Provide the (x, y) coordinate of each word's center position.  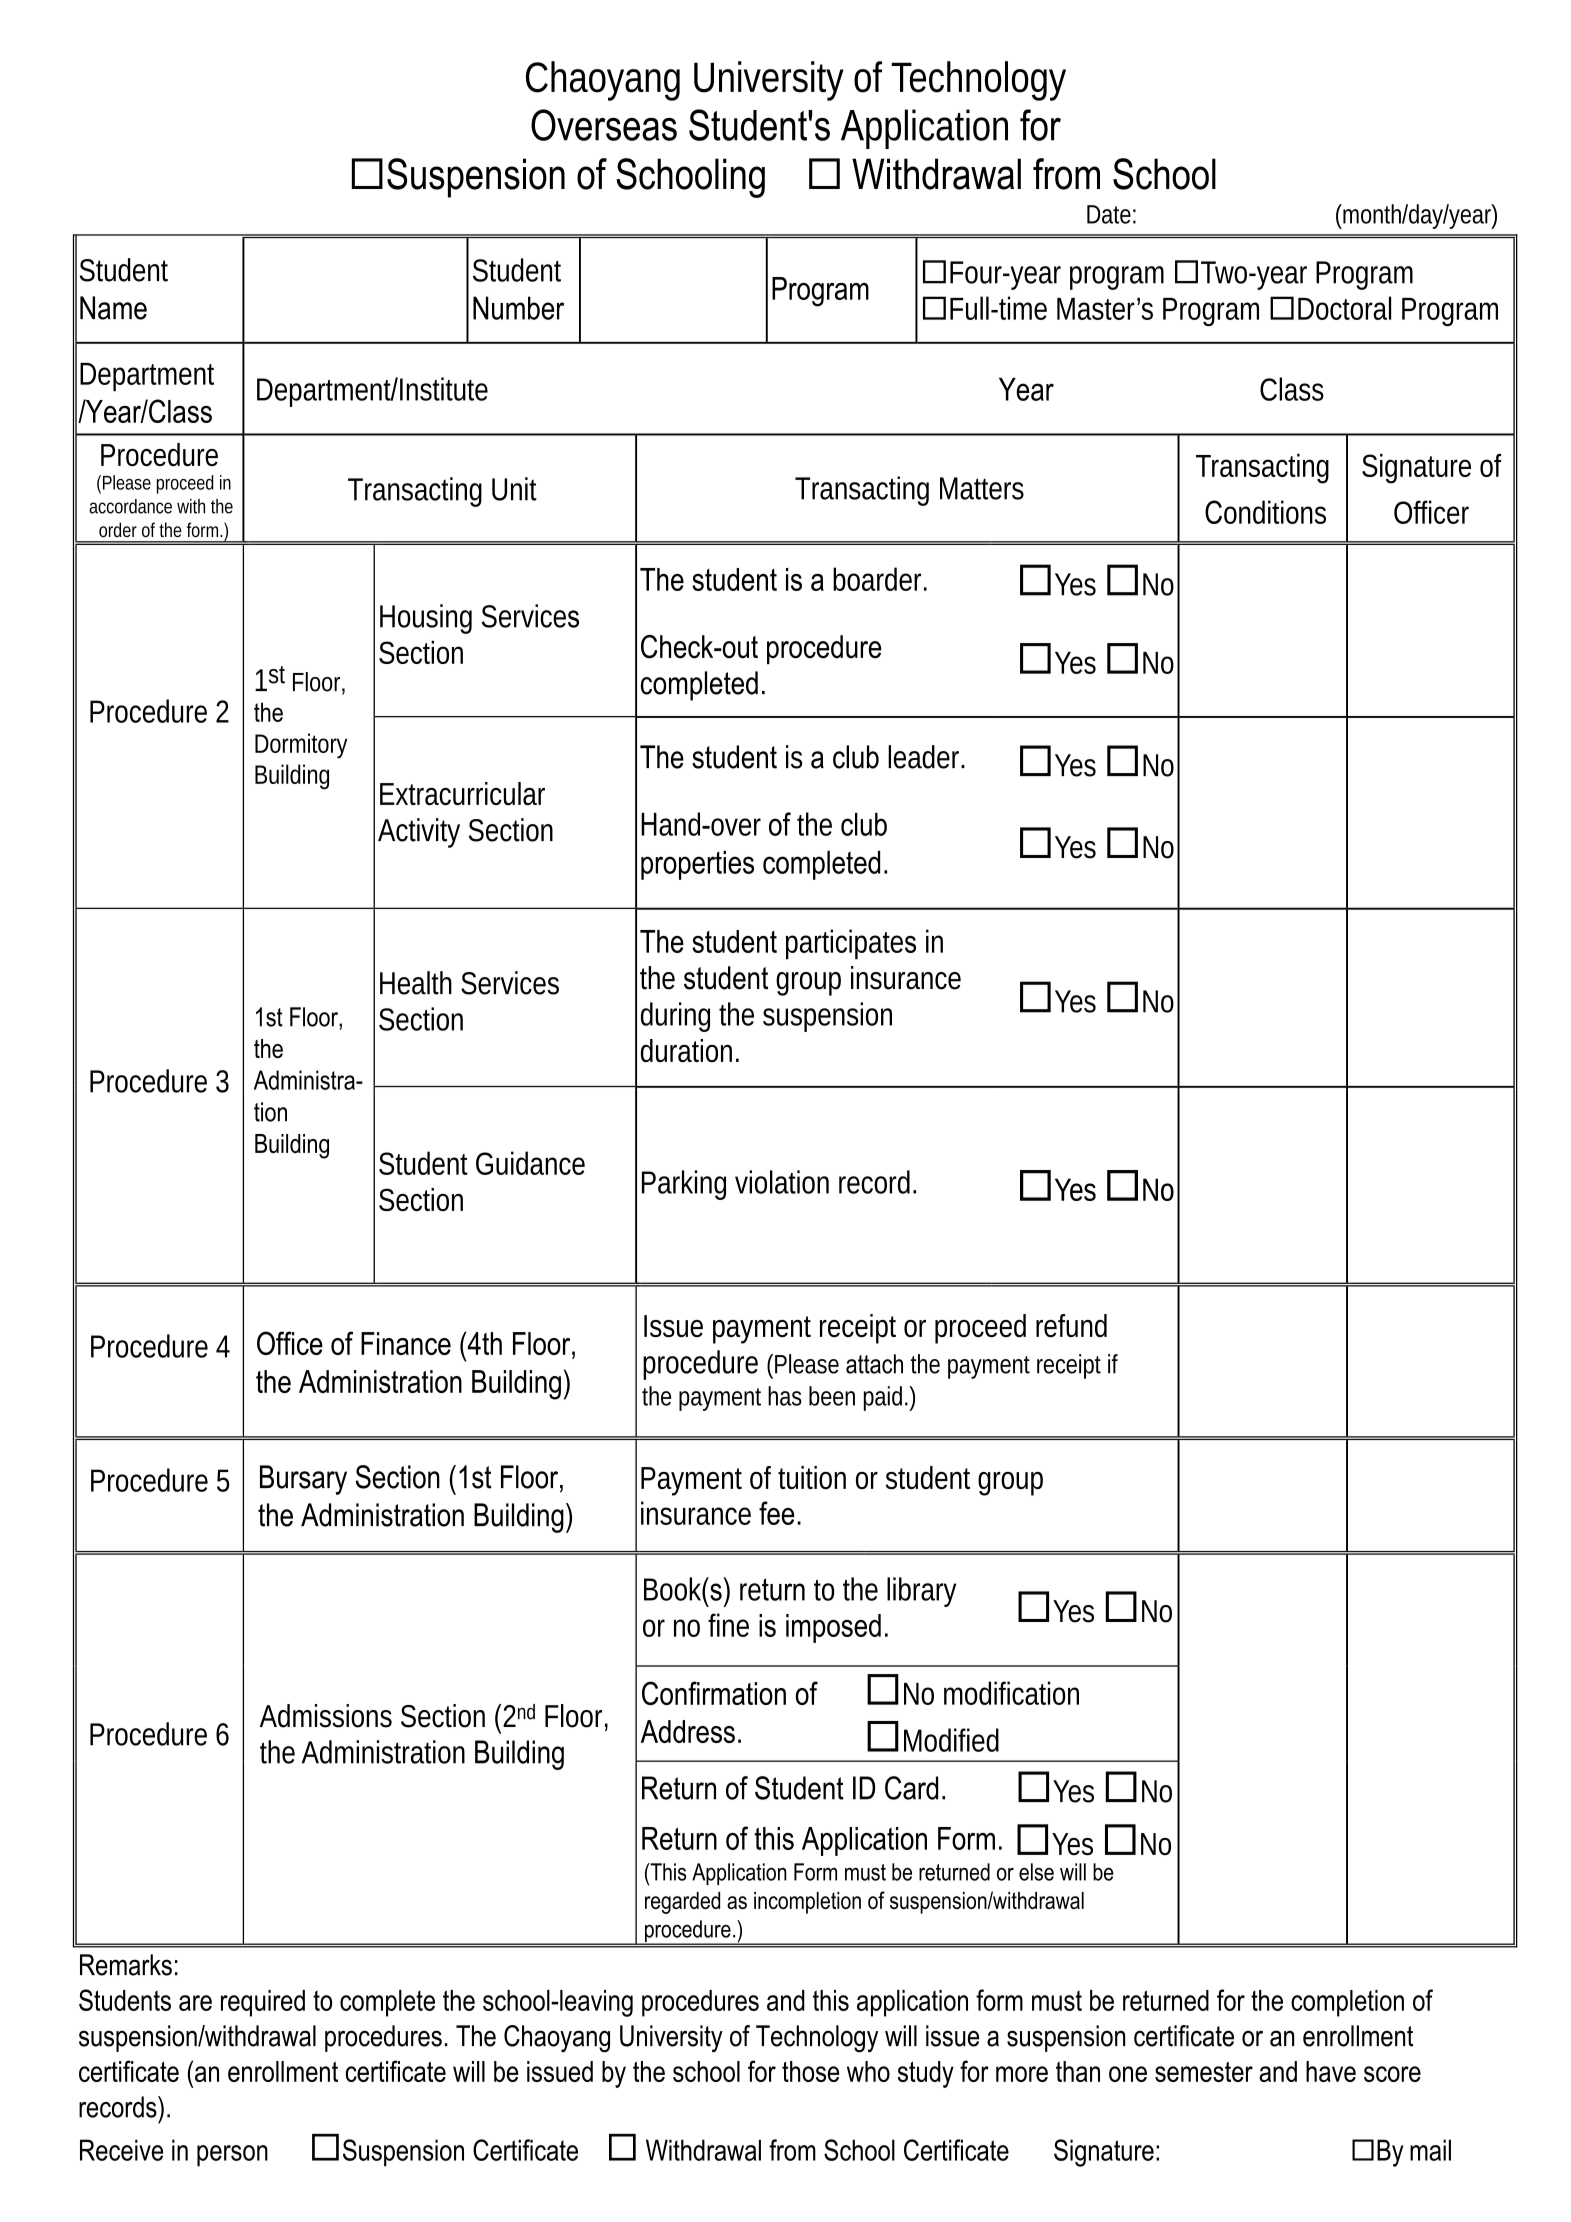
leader (926, 757)
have (1331, 2071)
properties (697, 865)
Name (113, 308)
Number (518, 308)
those (810, 2071)
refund (1071, 1325)
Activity (419, 833)
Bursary (303, 1480)
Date (1109, 214)
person (232, 2156)
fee (776, 1513)
